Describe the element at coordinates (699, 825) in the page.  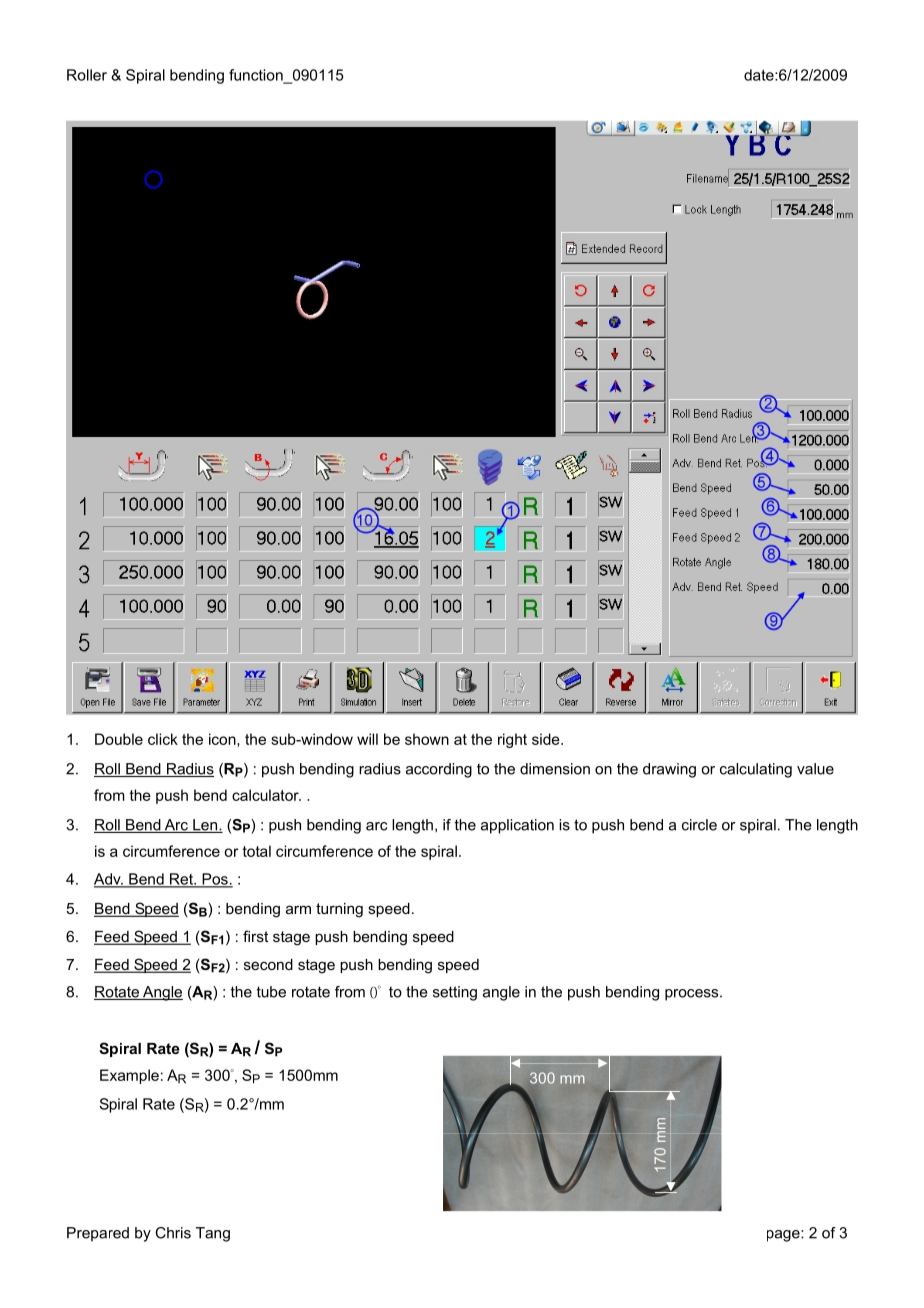
I see `circle` at that location.
